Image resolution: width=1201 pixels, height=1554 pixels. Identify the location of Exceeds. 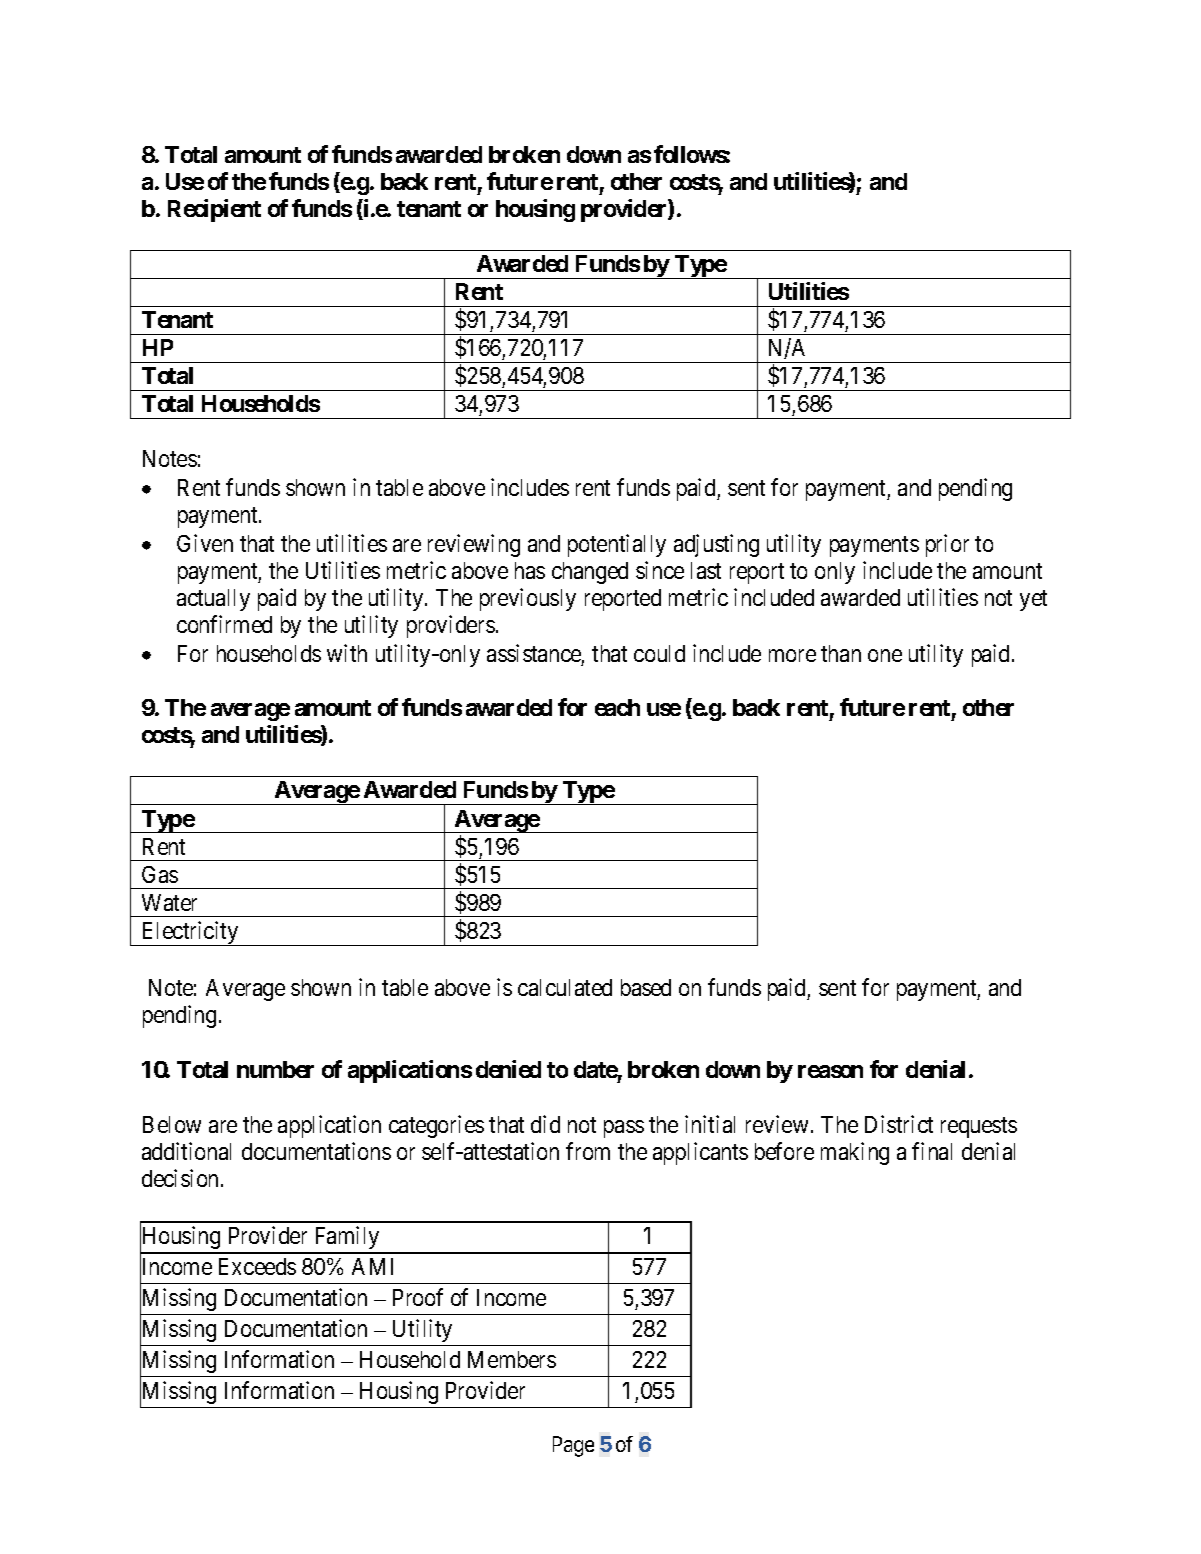
(257, 1266).
